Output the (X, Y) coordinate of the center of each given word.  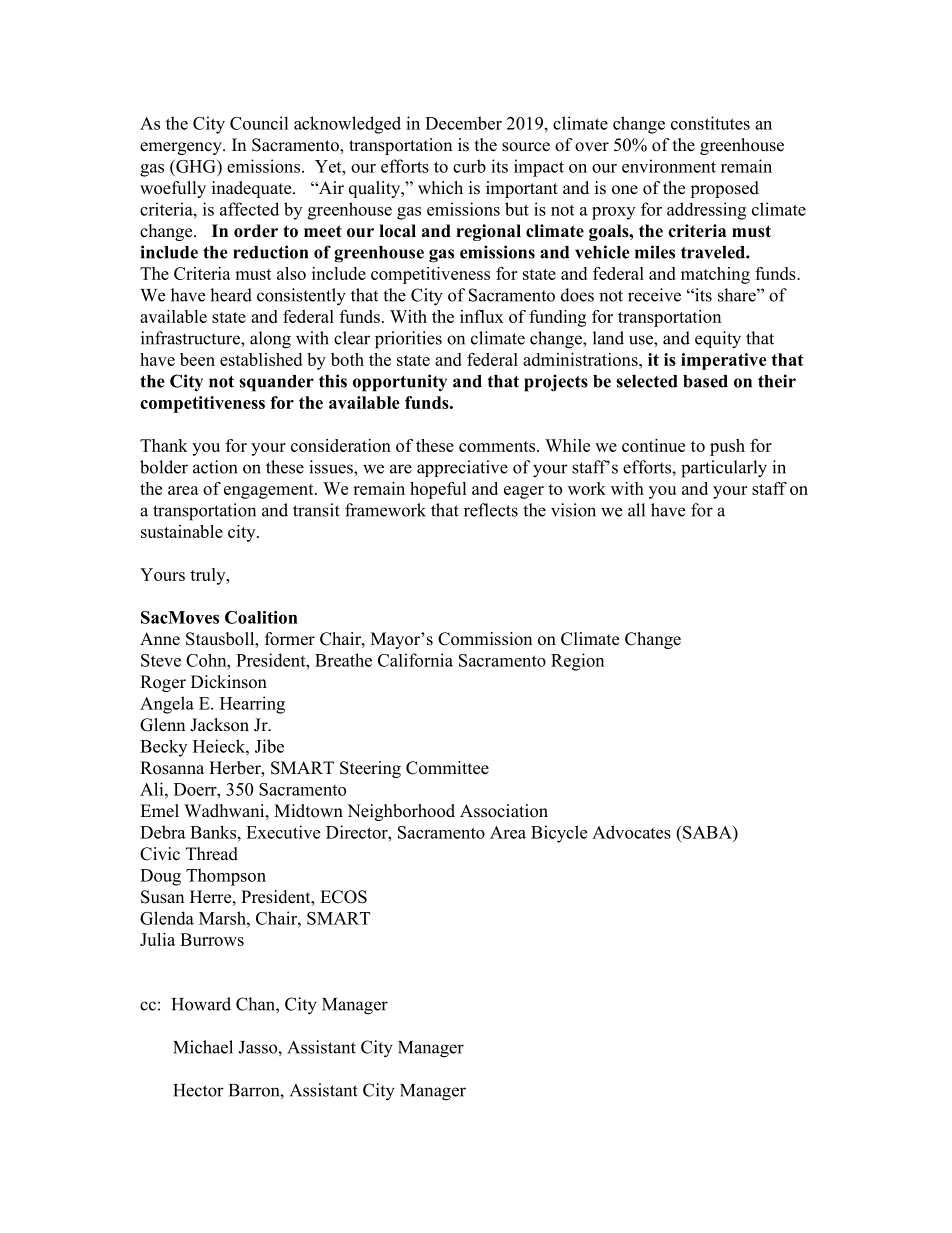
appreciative (462, 468)
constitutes (710, 123)
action (215, 467)
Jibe (269, 746)
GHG (196, 166)
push (727, 447)
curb (469, 166)
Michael (203, 1047)
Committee (447, 768)
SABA (707, 832)
